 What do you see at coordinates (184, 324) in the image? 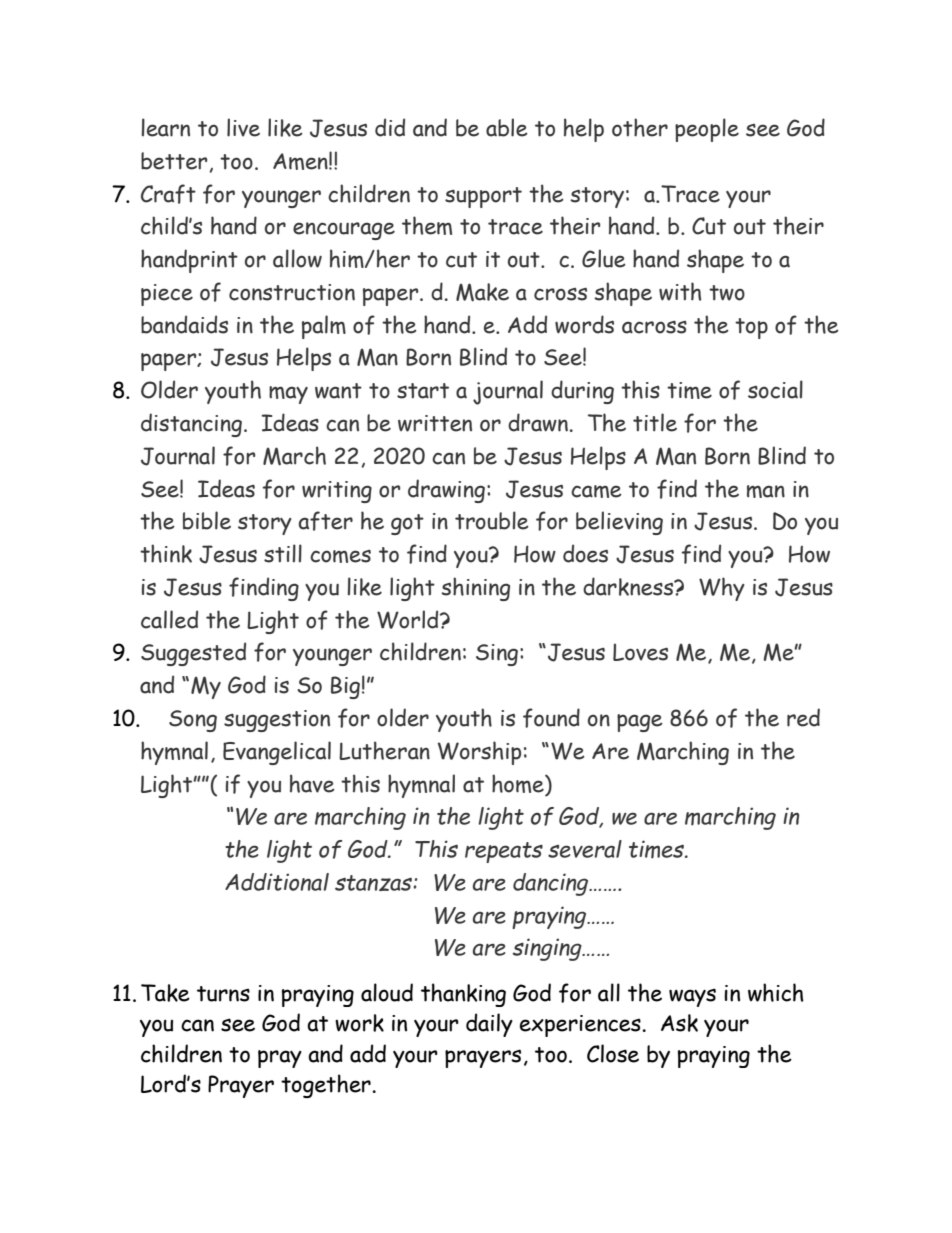
I see `bandaids` at bounding box center [184, 324].
